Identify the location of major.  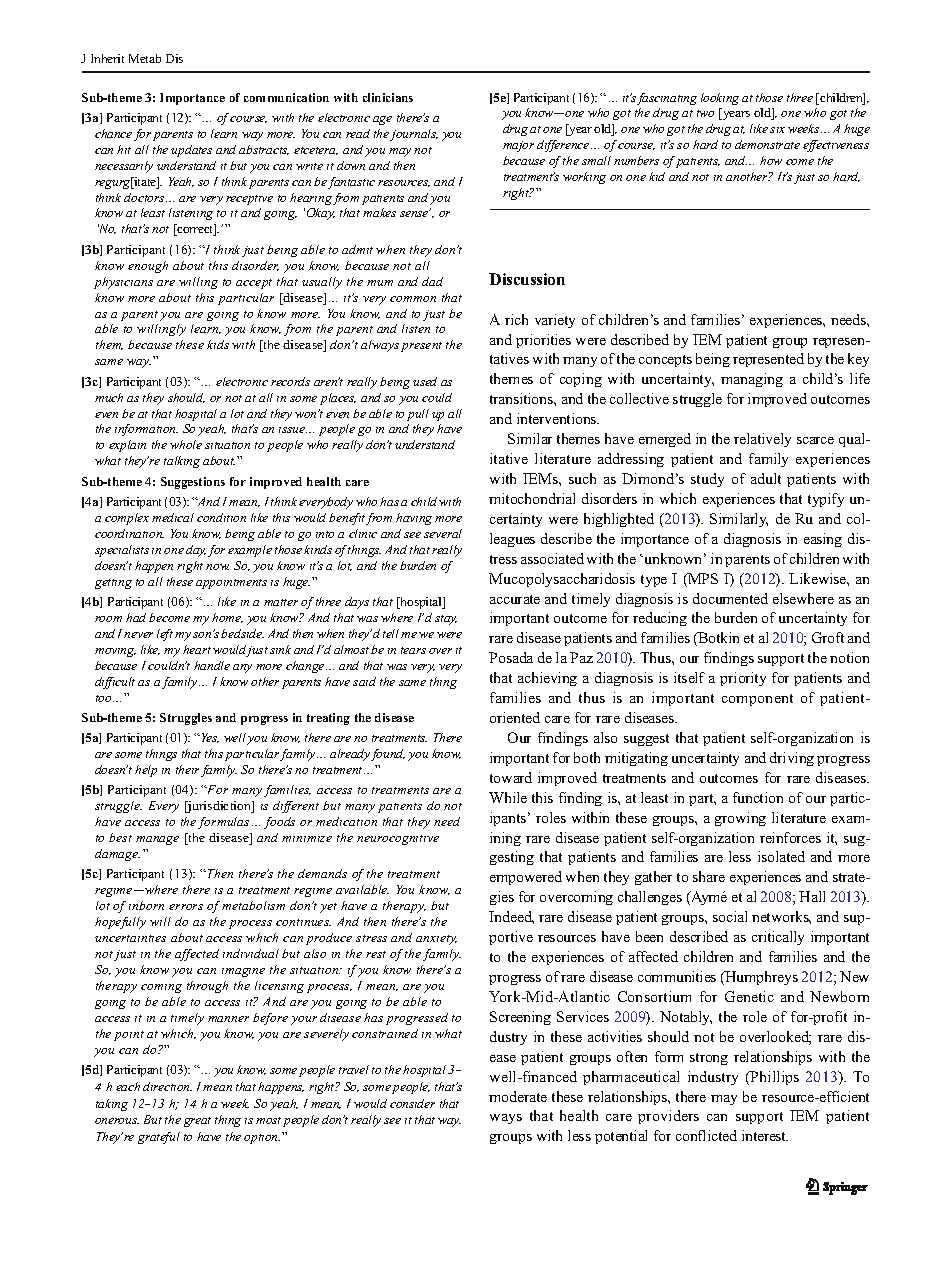
(518, 146).
